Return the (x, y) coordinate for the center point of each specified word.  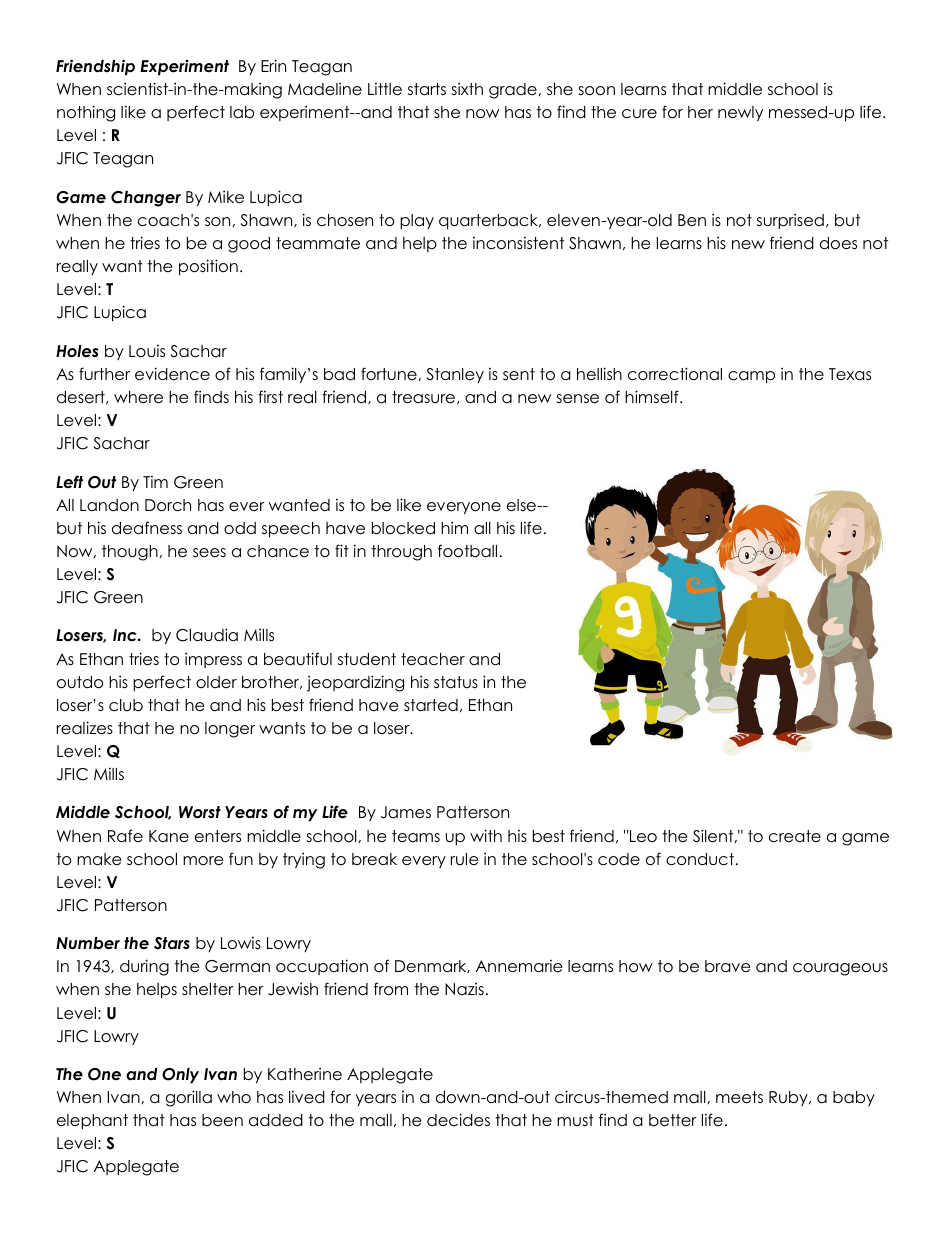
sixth (467, 88)
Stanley (455, 375)
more (203, 860)
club (126, 705)
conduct (700, 859)
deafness (147, 528)
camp (751, 377)
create (795, 836)
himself (653, 396)
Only (180, 1075)
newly (740, 113)
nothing (86, 113)
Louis (147, 351)
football (467, 551)
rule (465, 859)
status (456, 682)
